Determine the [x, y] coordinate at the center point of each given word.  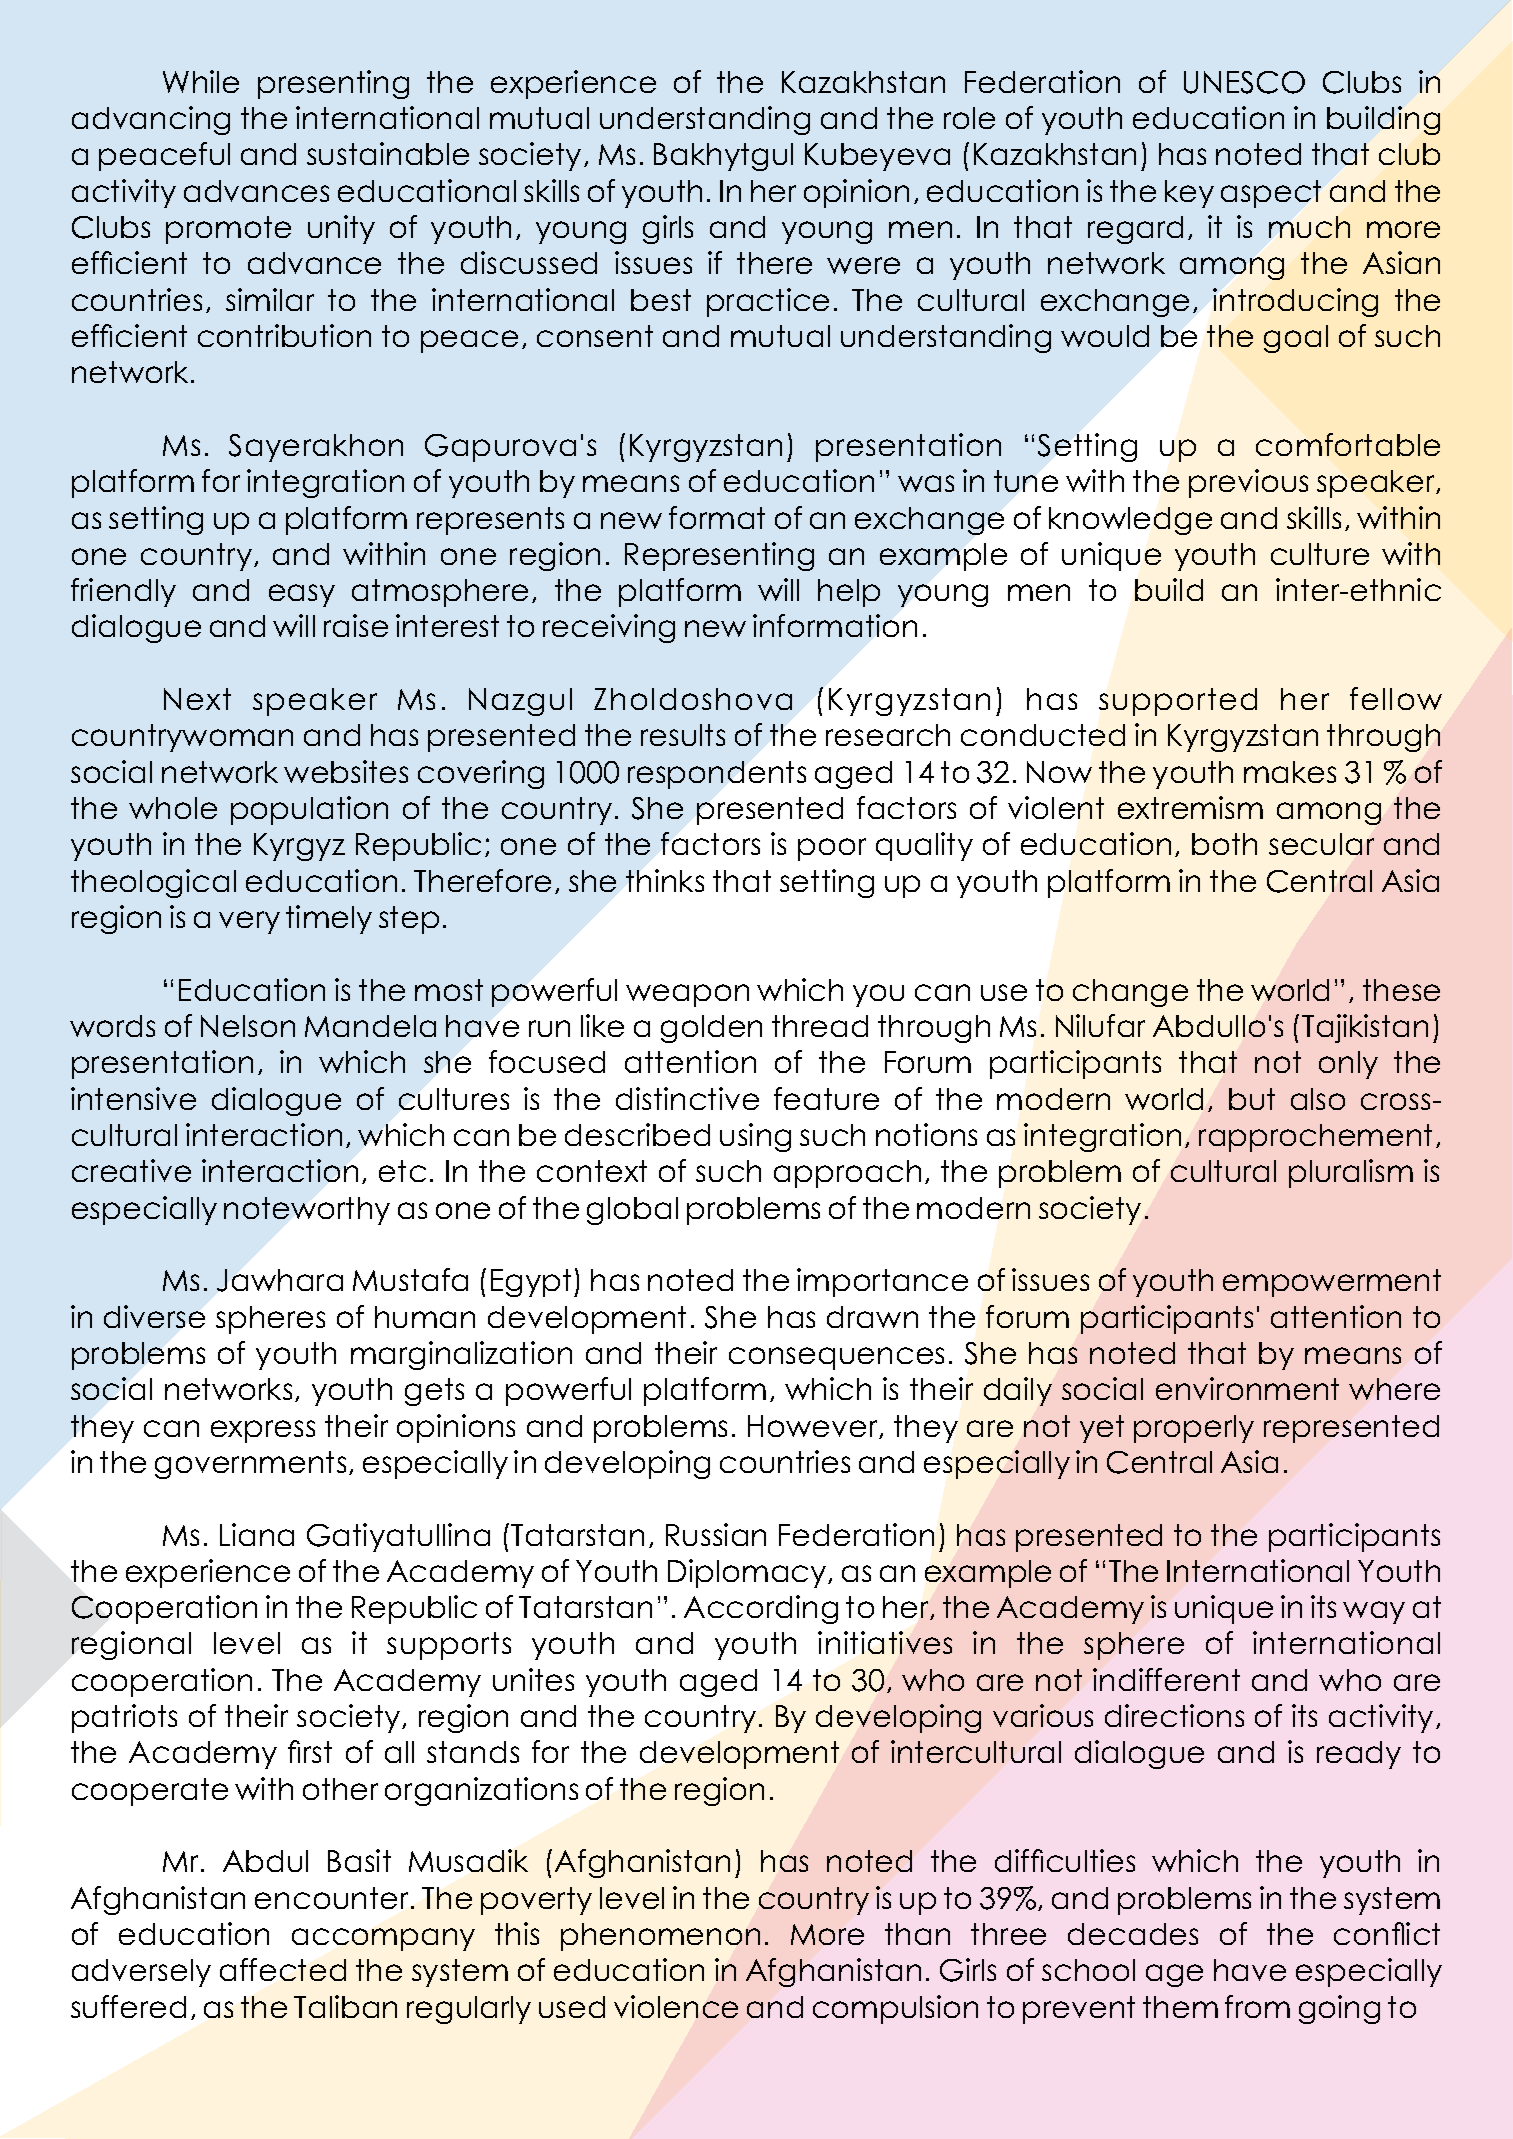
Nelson [248, 1026]
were [863, 265]
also [1318, 1099]
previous [1248, 483]
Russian [716, 1534]
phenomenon [660, 1937]
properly [1194, 1429]
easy [302, 595]
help [849, 593]
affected [283, 1969]
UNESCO [1244, 82]
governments [250, 1465]
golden [711, 1029]
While [201, 81]
